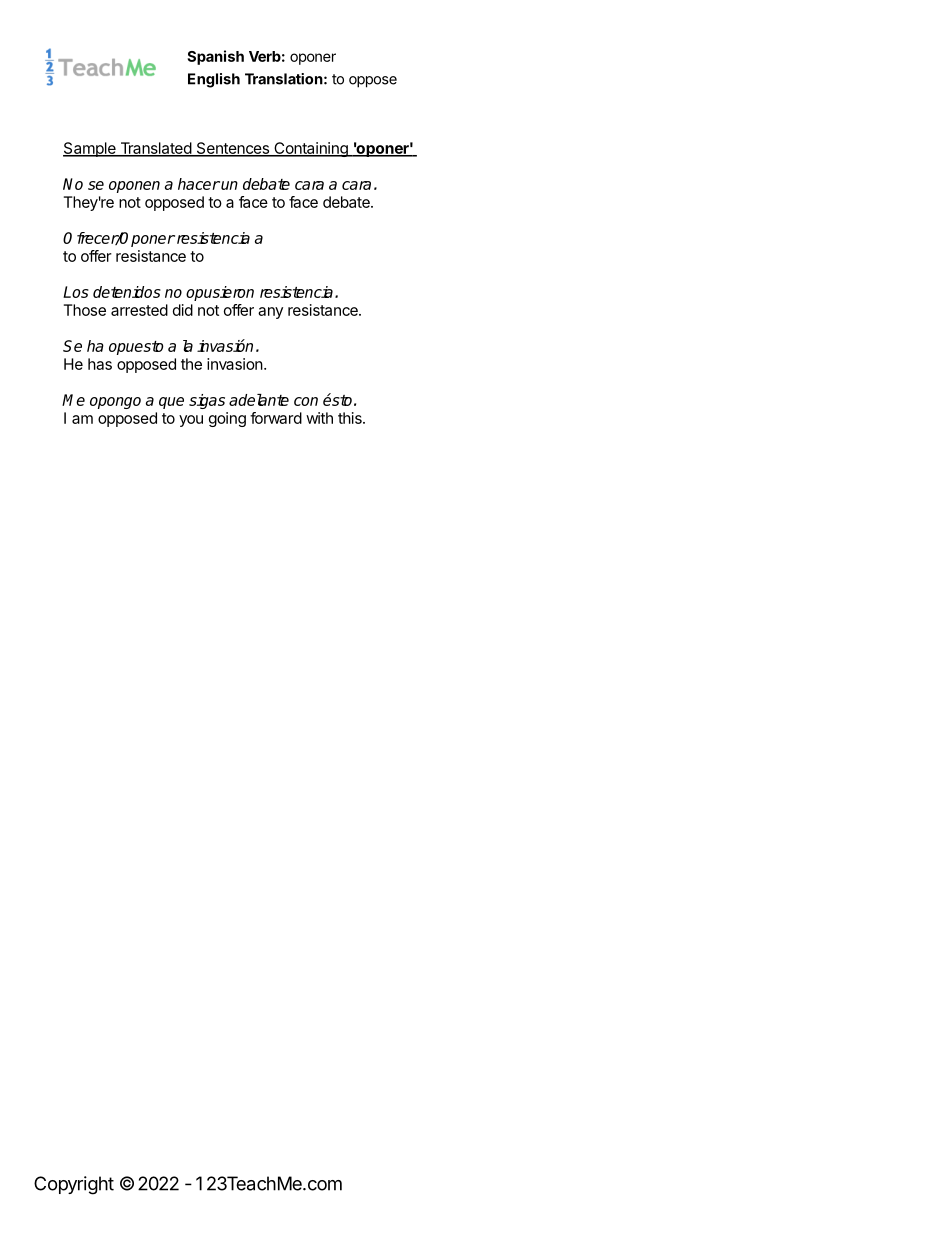 This image has height=1233, width=952. Describe the element at coordinates (270, 313) in the image. I see `any` at that location.
